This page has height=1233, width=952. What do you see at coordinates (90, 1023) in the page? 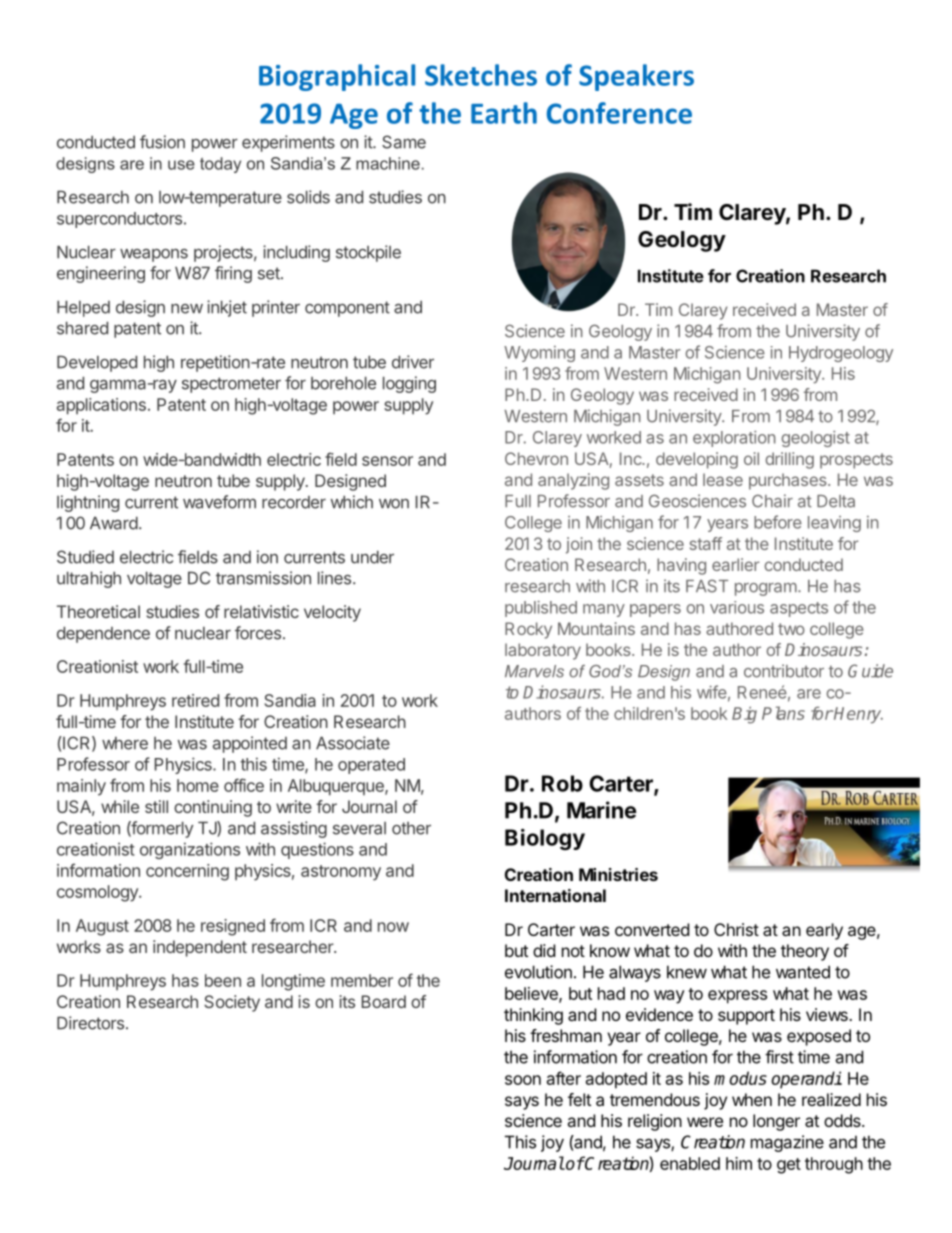
I see `Directors` at bounding box center [90, 1023].
